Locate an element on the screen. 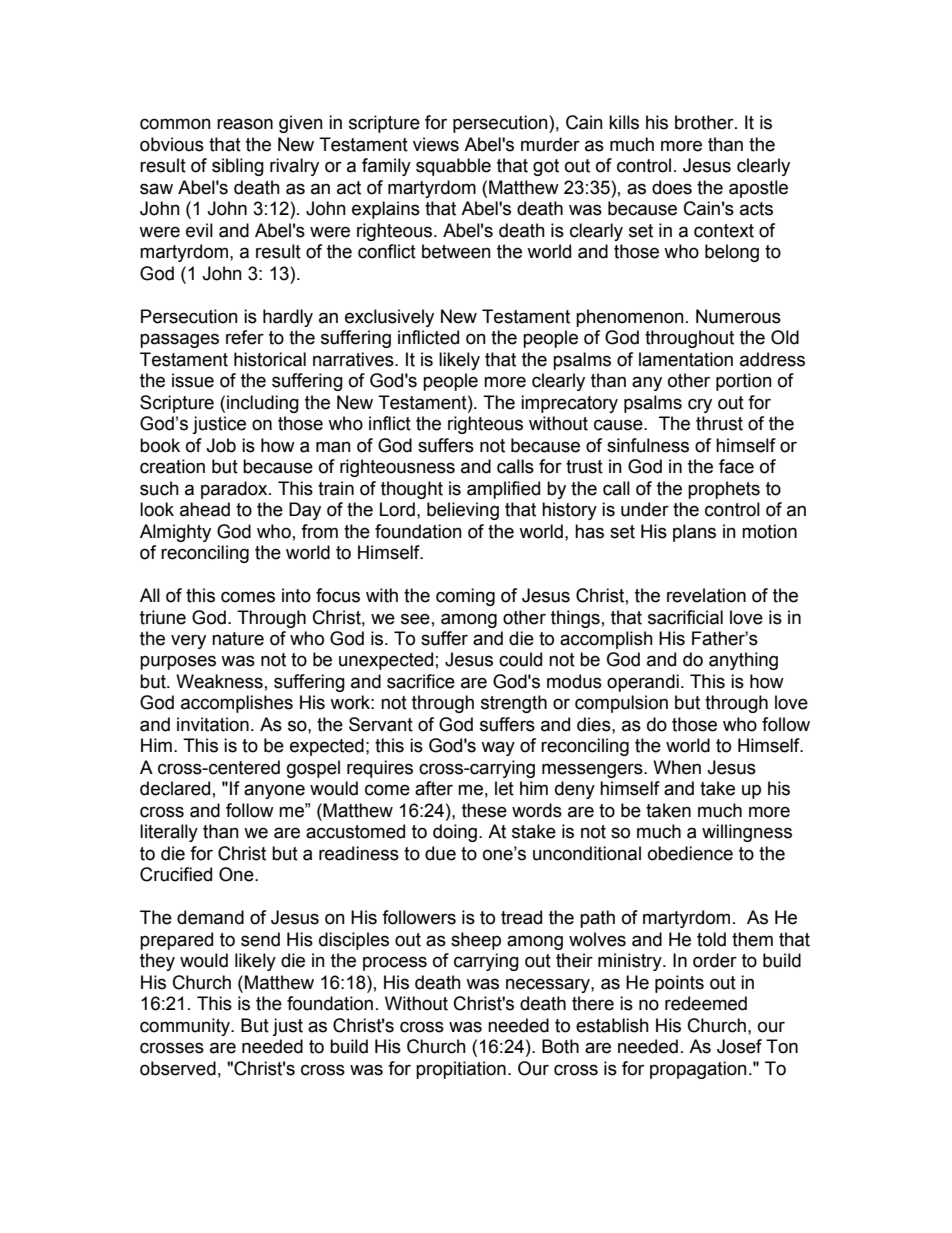 This screenshot has height=1233, width=952. way is located at coordinates (498, 748).
